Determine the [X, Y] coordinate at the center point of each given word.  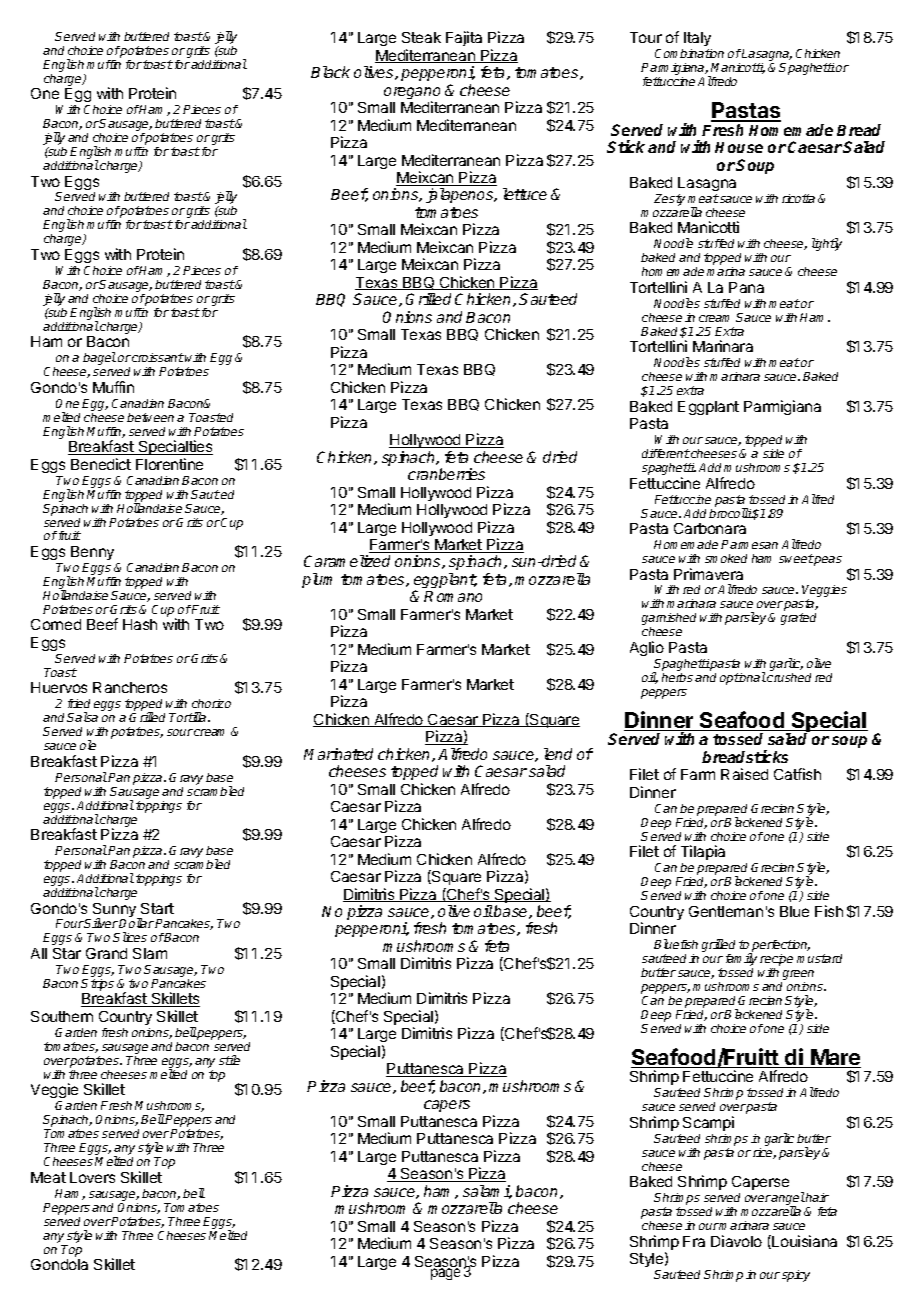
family [741, 961]
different [666, 453]
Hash [140, 624]
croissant [158, 357]
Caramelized [347, 561]
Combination [689, 53]
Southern [62, 1016]
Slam [150, 953]
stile [229, 1060]
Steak [421, 37]
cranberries [446, 474]
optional [743, 678]
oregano [412, 94]
